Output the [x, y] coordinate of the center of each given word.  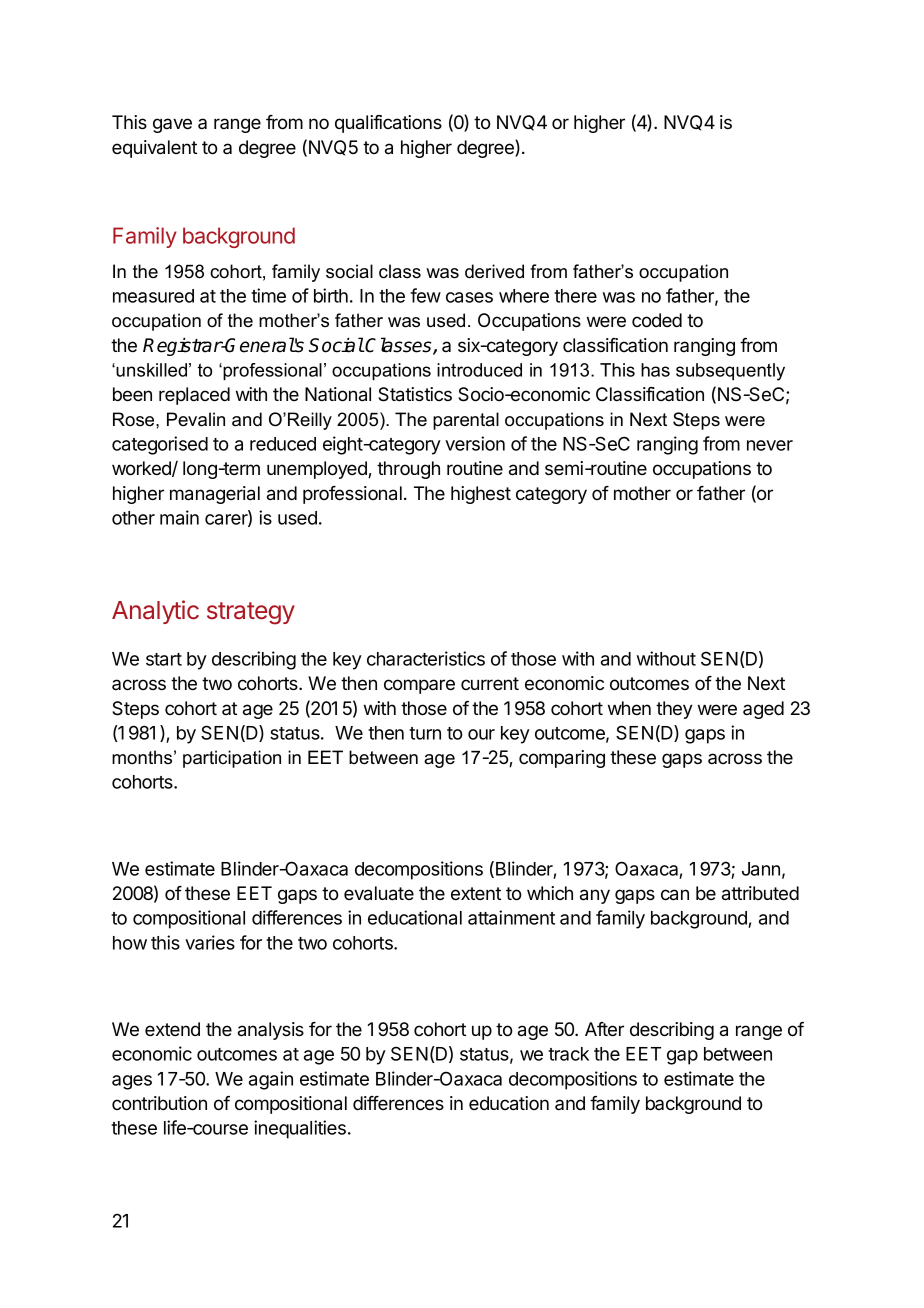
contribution [159, 1103]
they [674, 710]
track [568, 1054]
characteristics [426, 658]
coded [657, 320]
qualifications [388, 124]
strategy [251, 613]
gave [172, 125]
